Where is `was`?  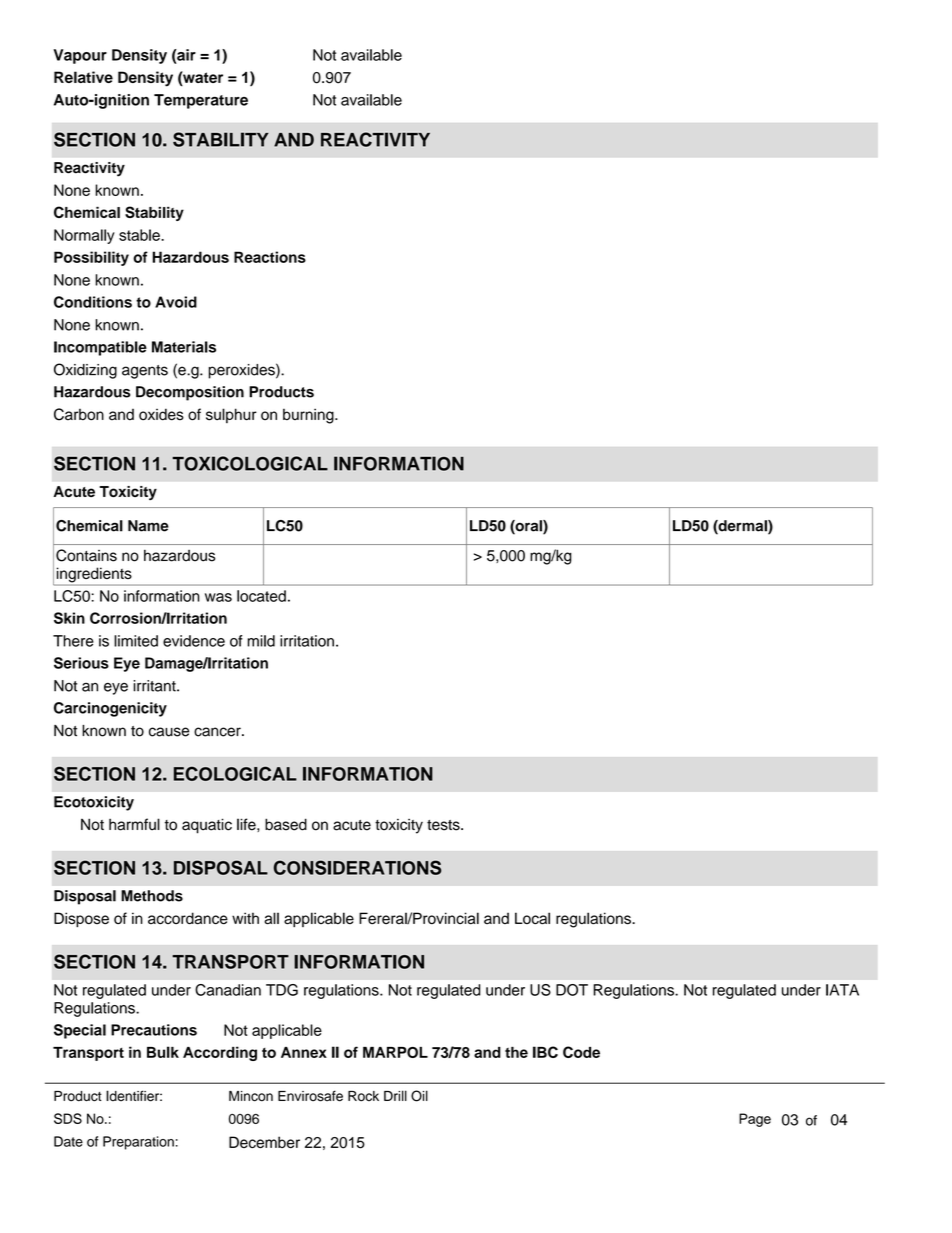
was is located at coordinates (218, 597).
